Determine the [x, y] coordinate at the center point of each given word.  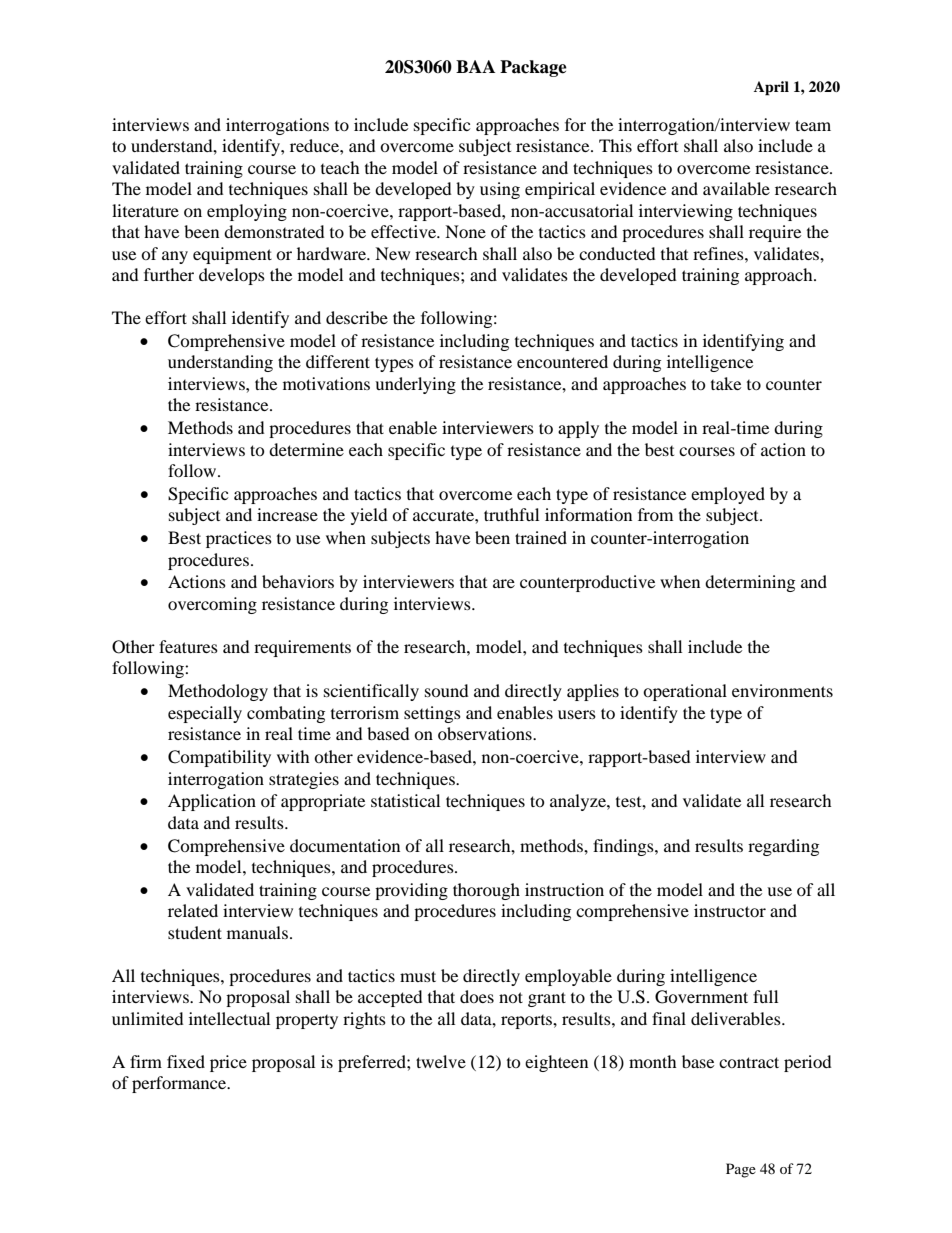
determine [306, 449]
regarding [783, 847]
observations [486, 733]
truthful [511, 514]
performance [180, 1084]
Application [212, 802]
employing [247, 212]
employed [728, 495]
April [771, 88]
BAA [475, 66]
